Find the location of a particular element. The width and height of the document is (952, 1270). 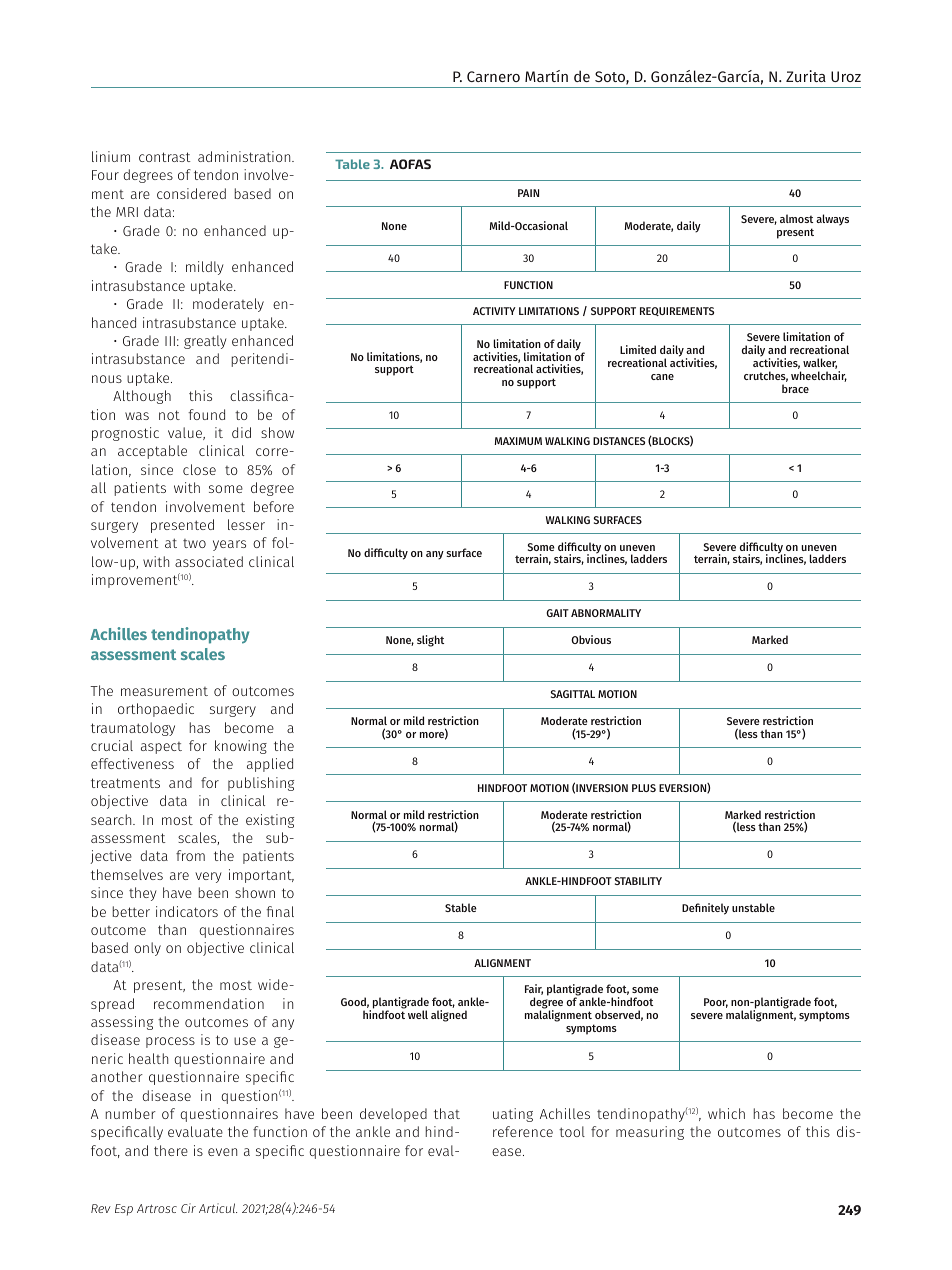

reference is located at coordinates (523, 1131).
